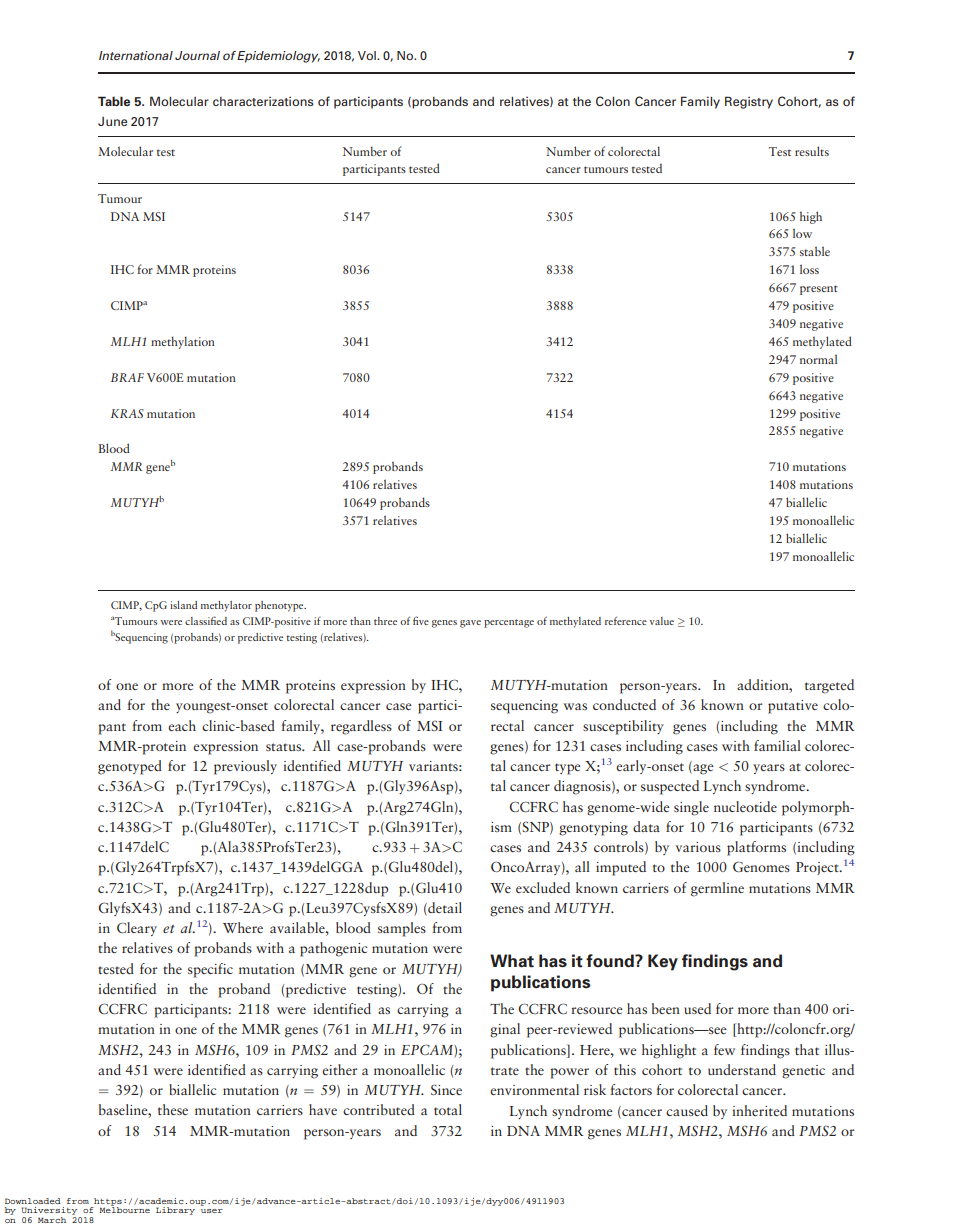  I want to click on Vol, so click(368, 55).
